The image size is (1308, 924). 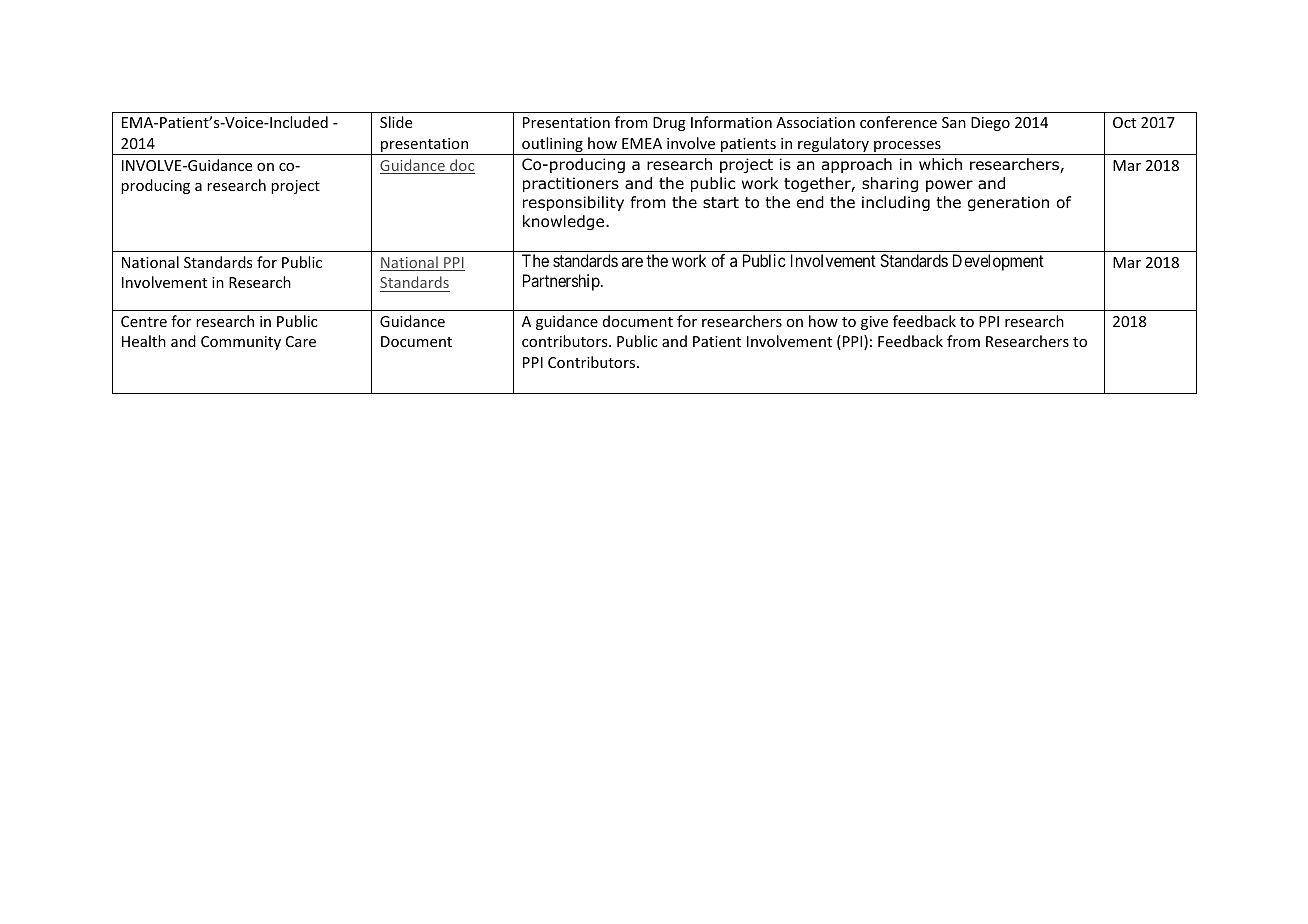 What do you see at coordinates (396, 122) in the page?
I see `Slide` at bounding box center [396, 122].
